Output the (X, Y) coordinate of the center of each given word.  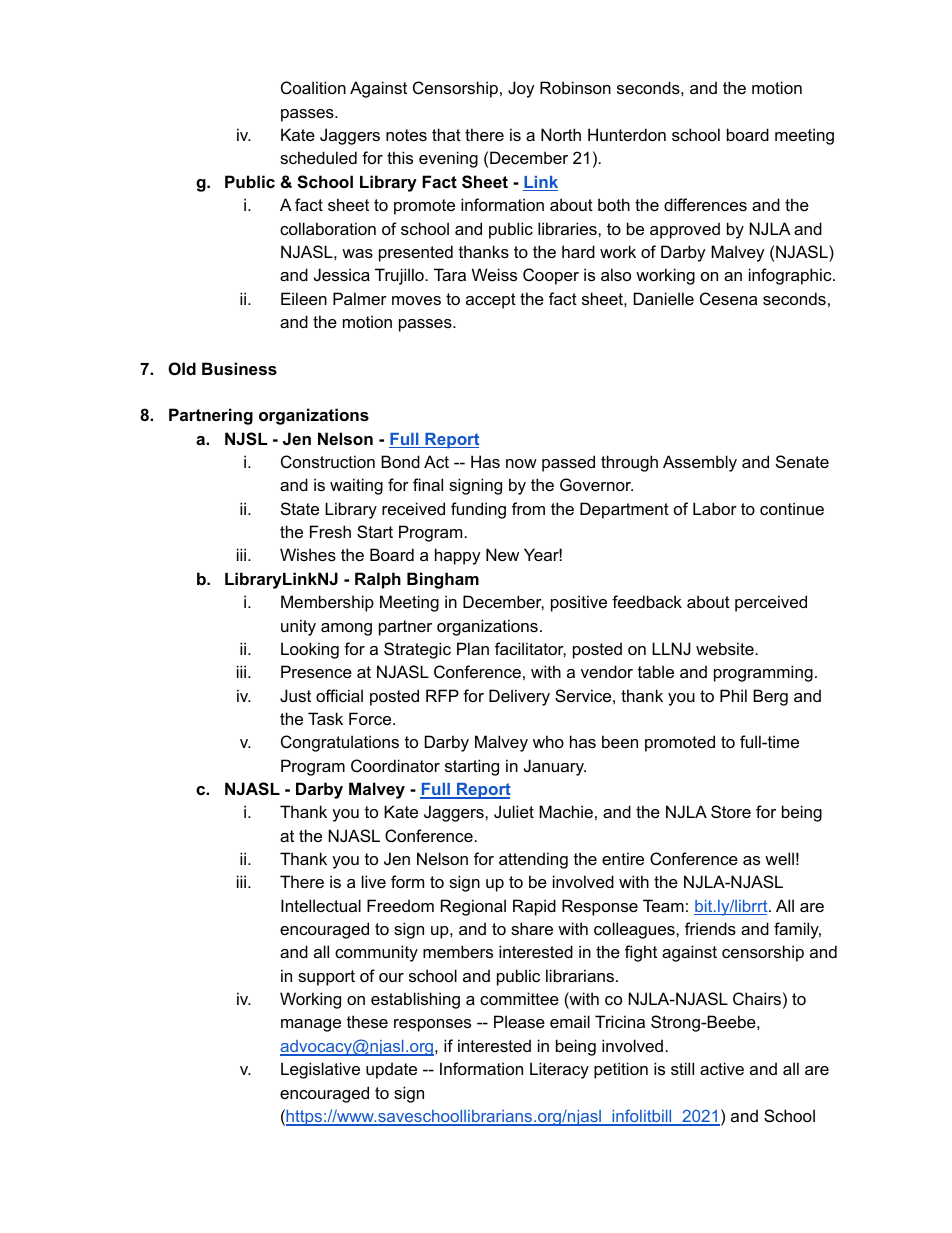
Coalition (313, 87)
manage (311, 1025)
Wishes (308, 554)
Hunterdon (627, 134)
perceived (771, 603)
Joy (521, 89)
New (502, 554)
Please (519, 1021)
